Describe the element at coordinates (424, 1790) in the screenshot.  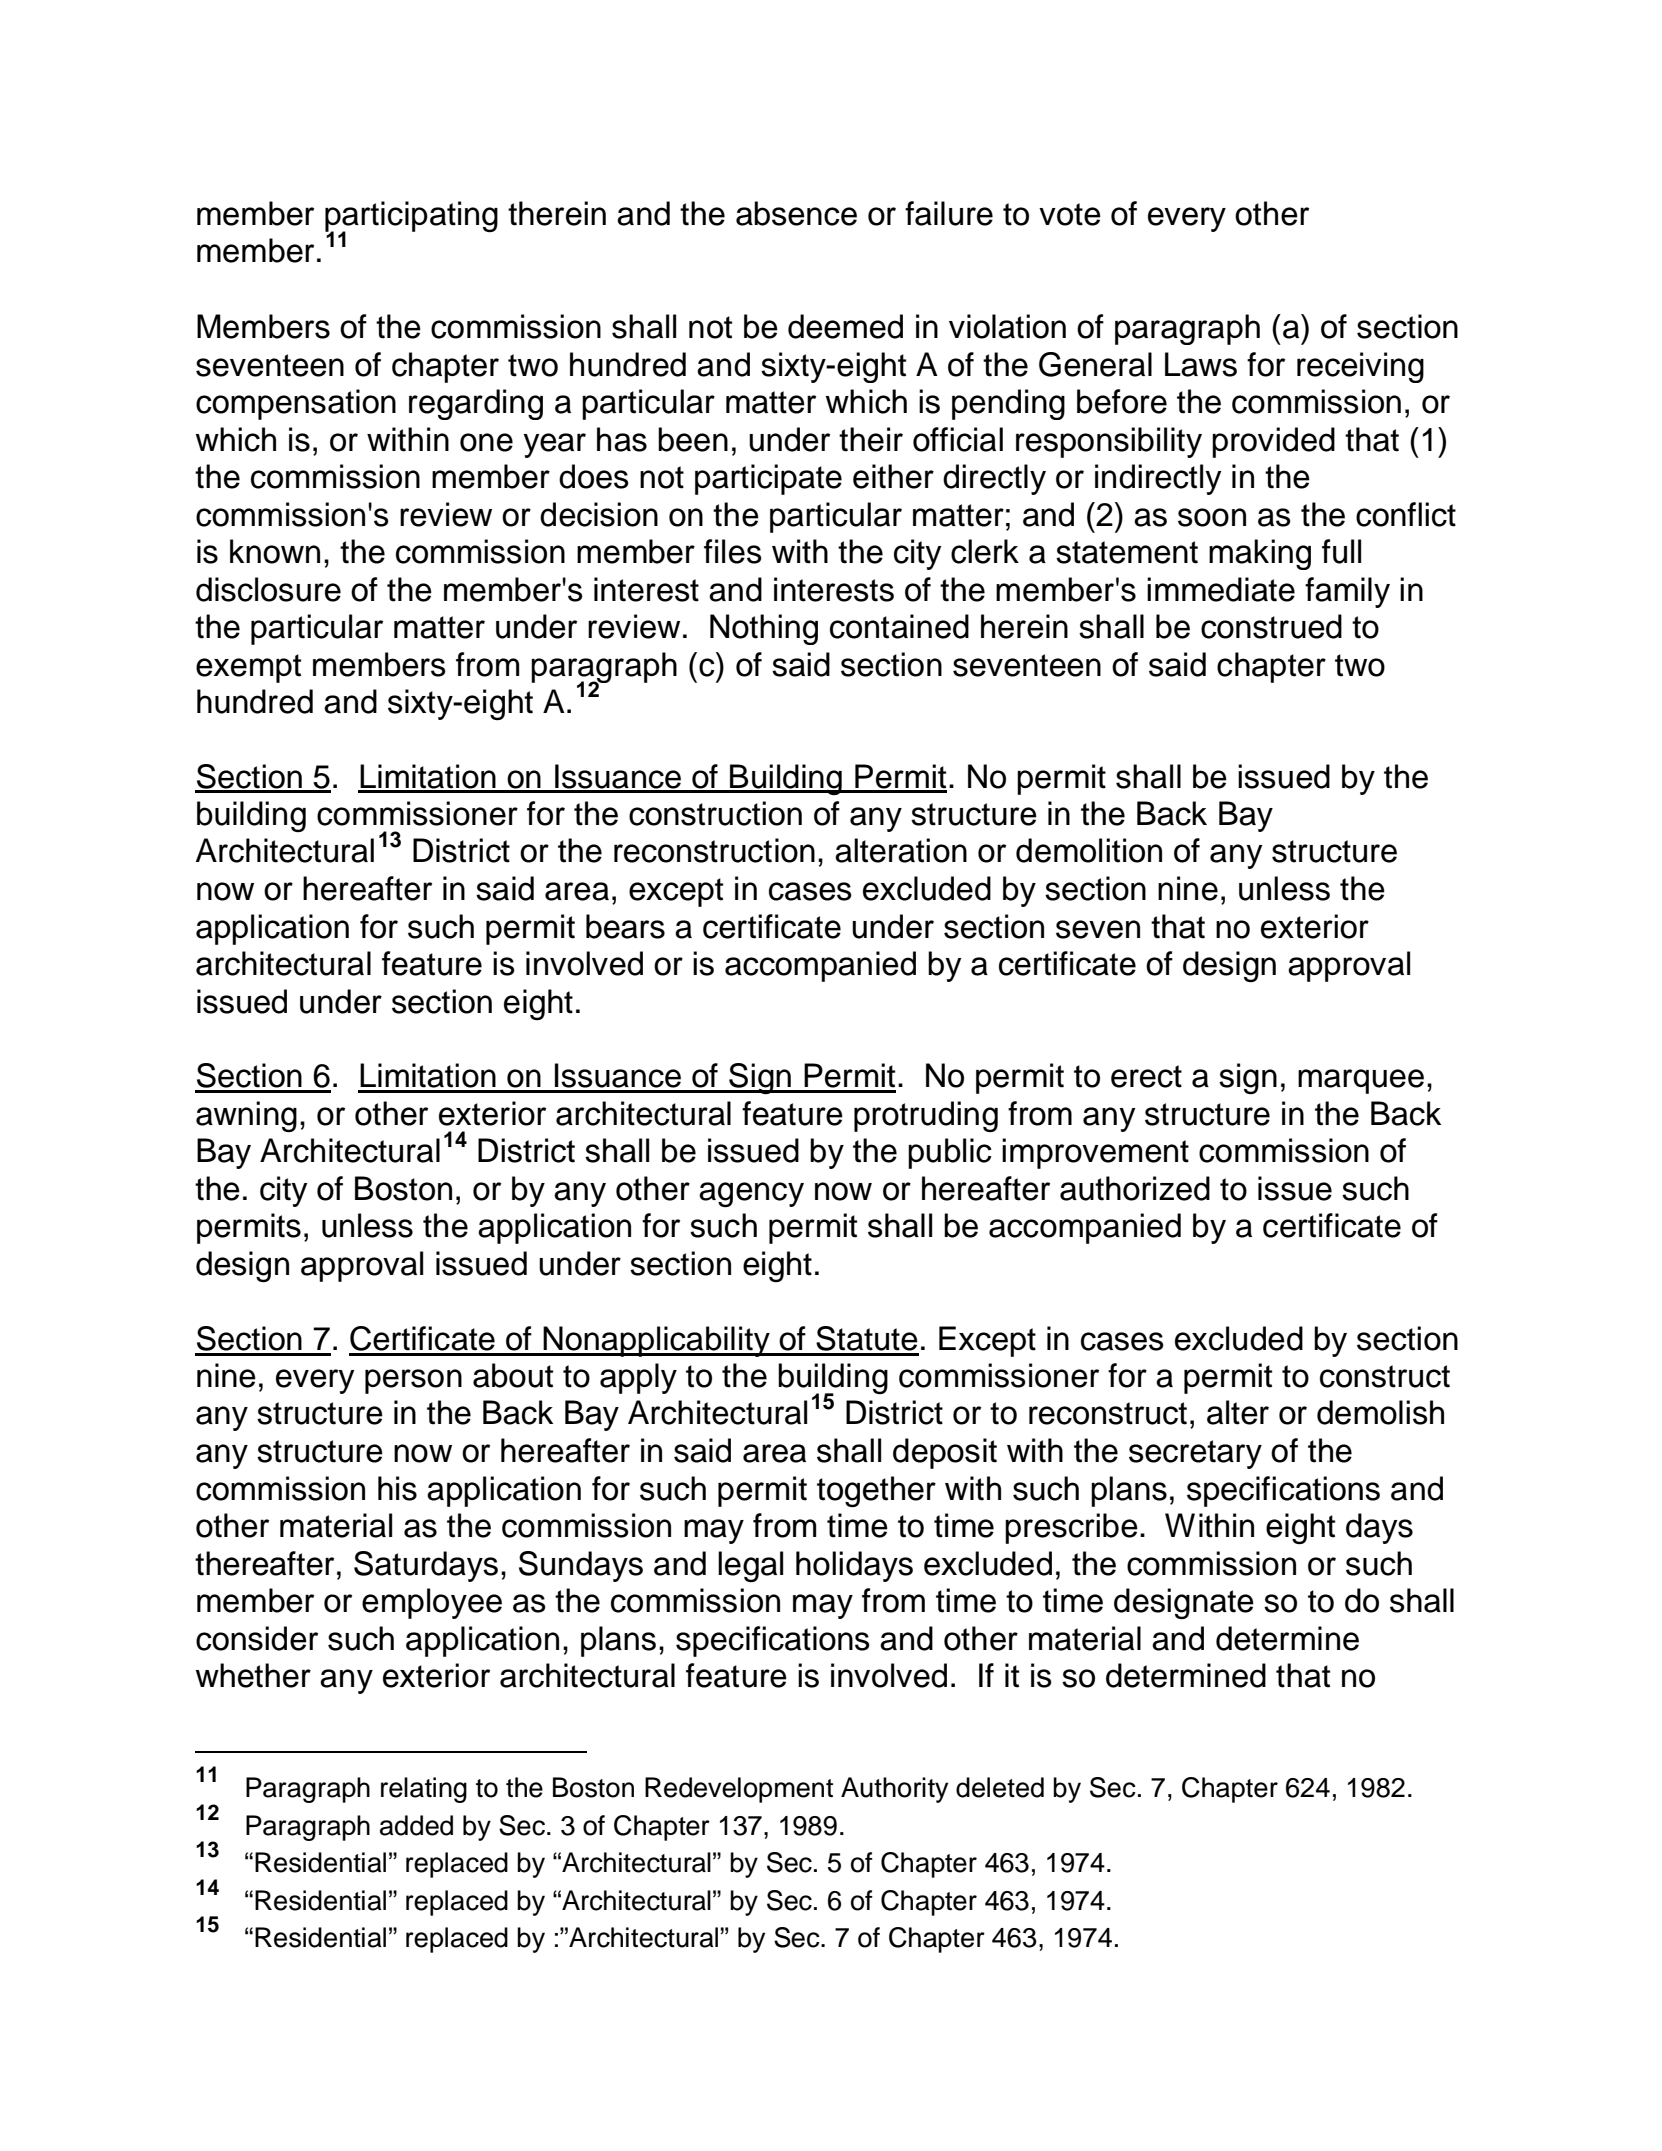
I see `relating` at that location.
